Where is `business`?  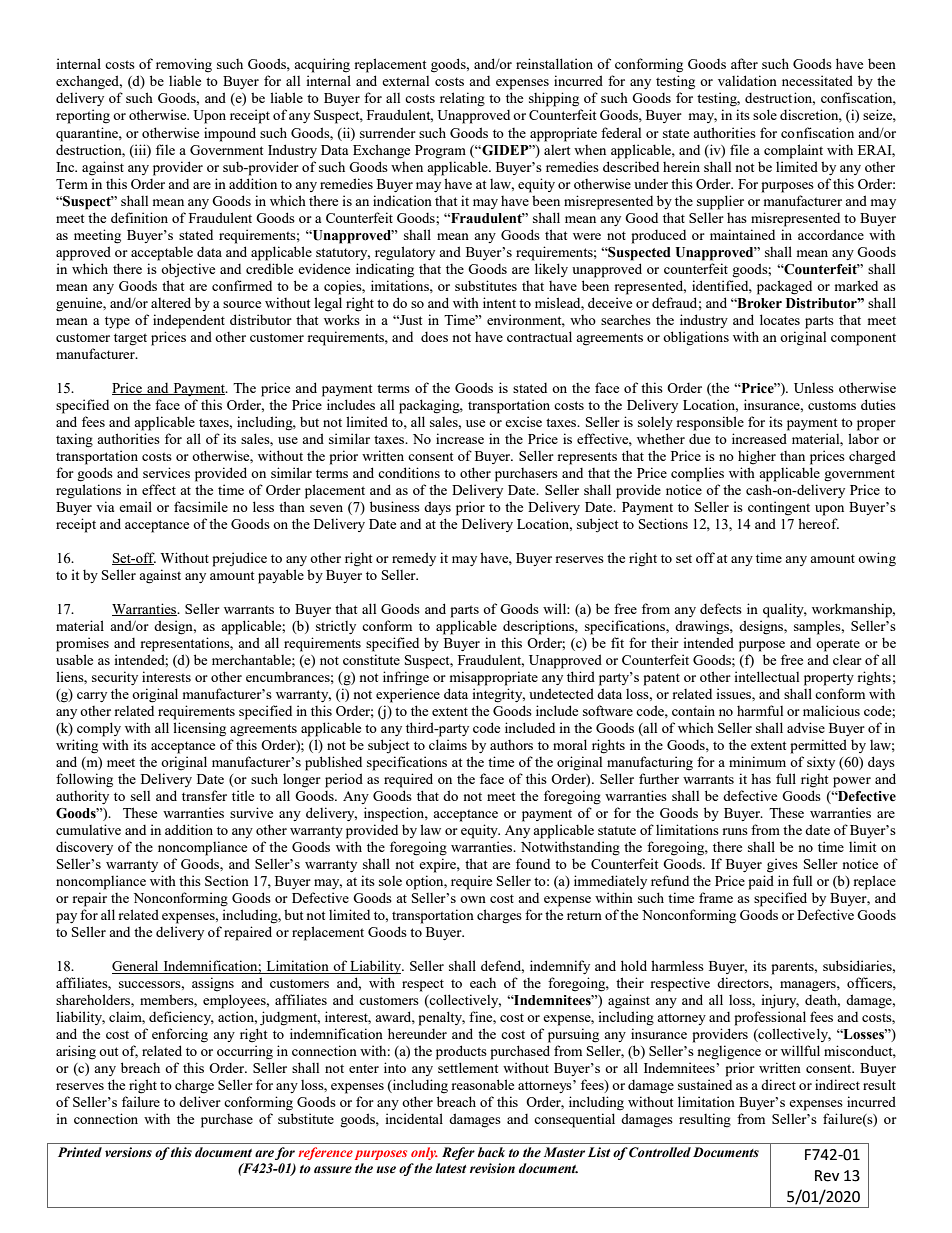
business is located at coordinates (395, 506).
